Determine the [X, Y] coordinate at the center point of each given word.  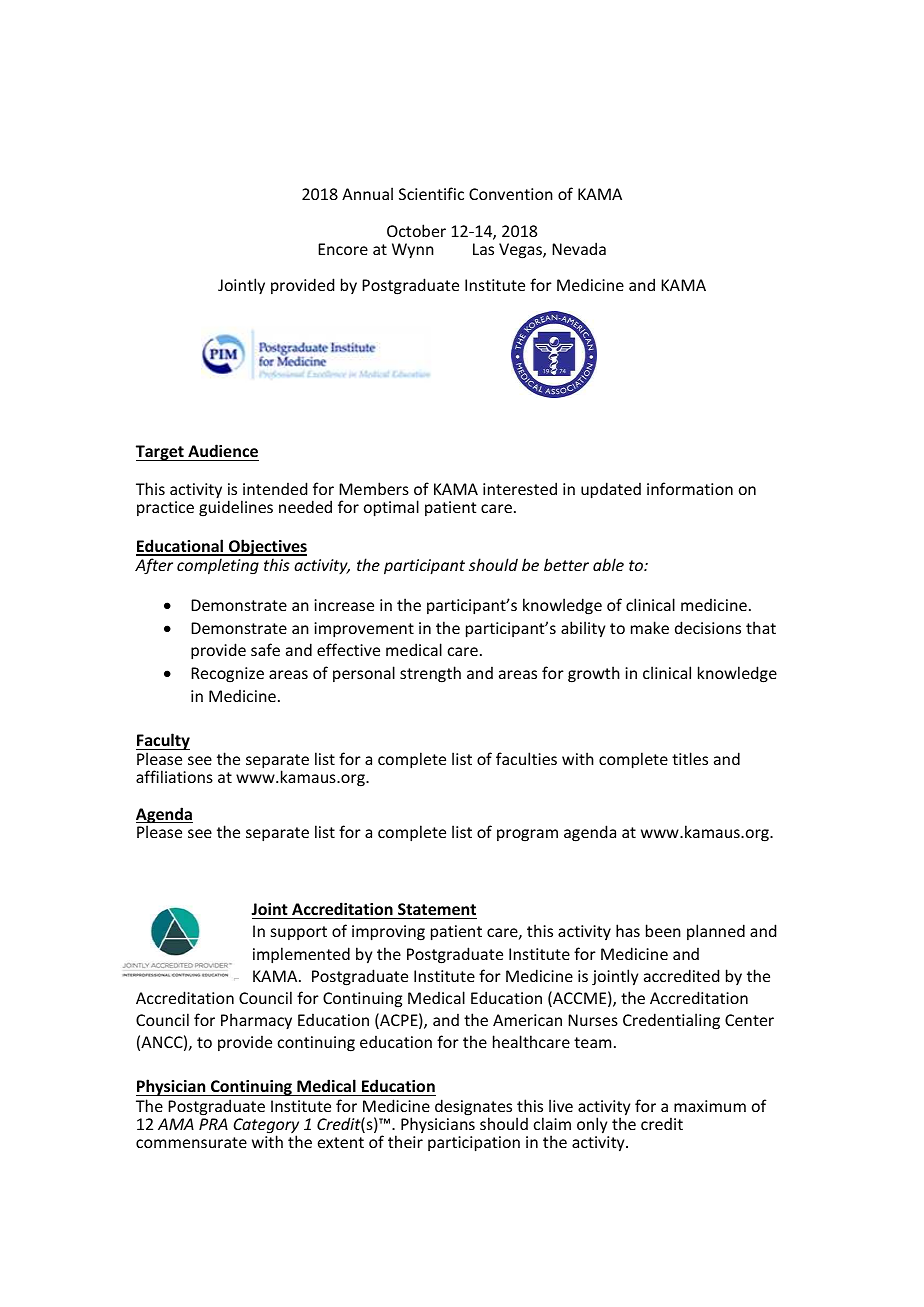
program [527, 835]
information [690, 488]
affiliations [174, 776]
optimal [391, 508]
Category [266, 1127]
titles [690, 758]
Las [483, 249]
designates [473, 1108]
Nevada [579, 248]
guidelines [236, 507]
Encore [343, 249]
